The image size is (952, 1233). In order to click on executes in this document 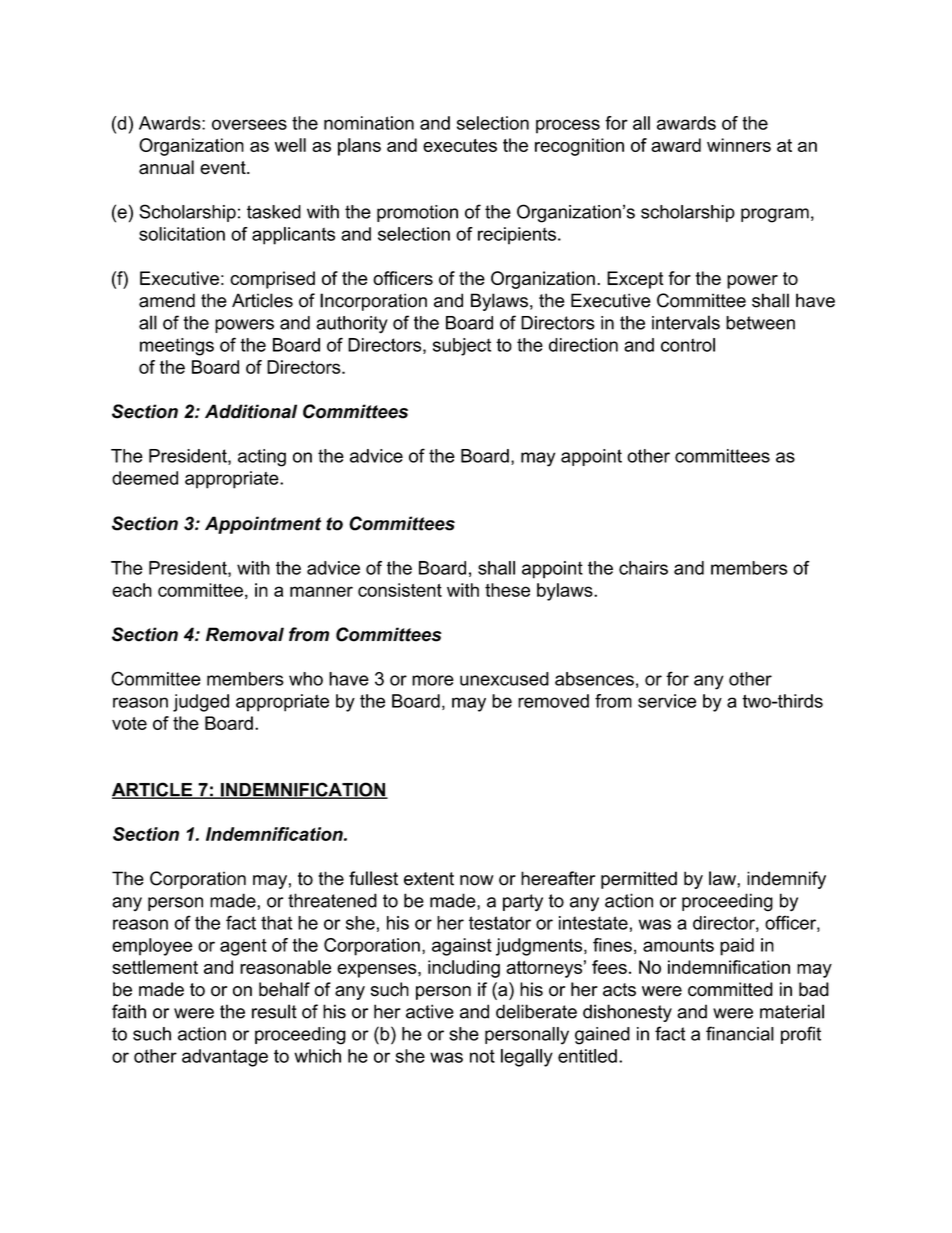, I will do `click(460, 145)`.
